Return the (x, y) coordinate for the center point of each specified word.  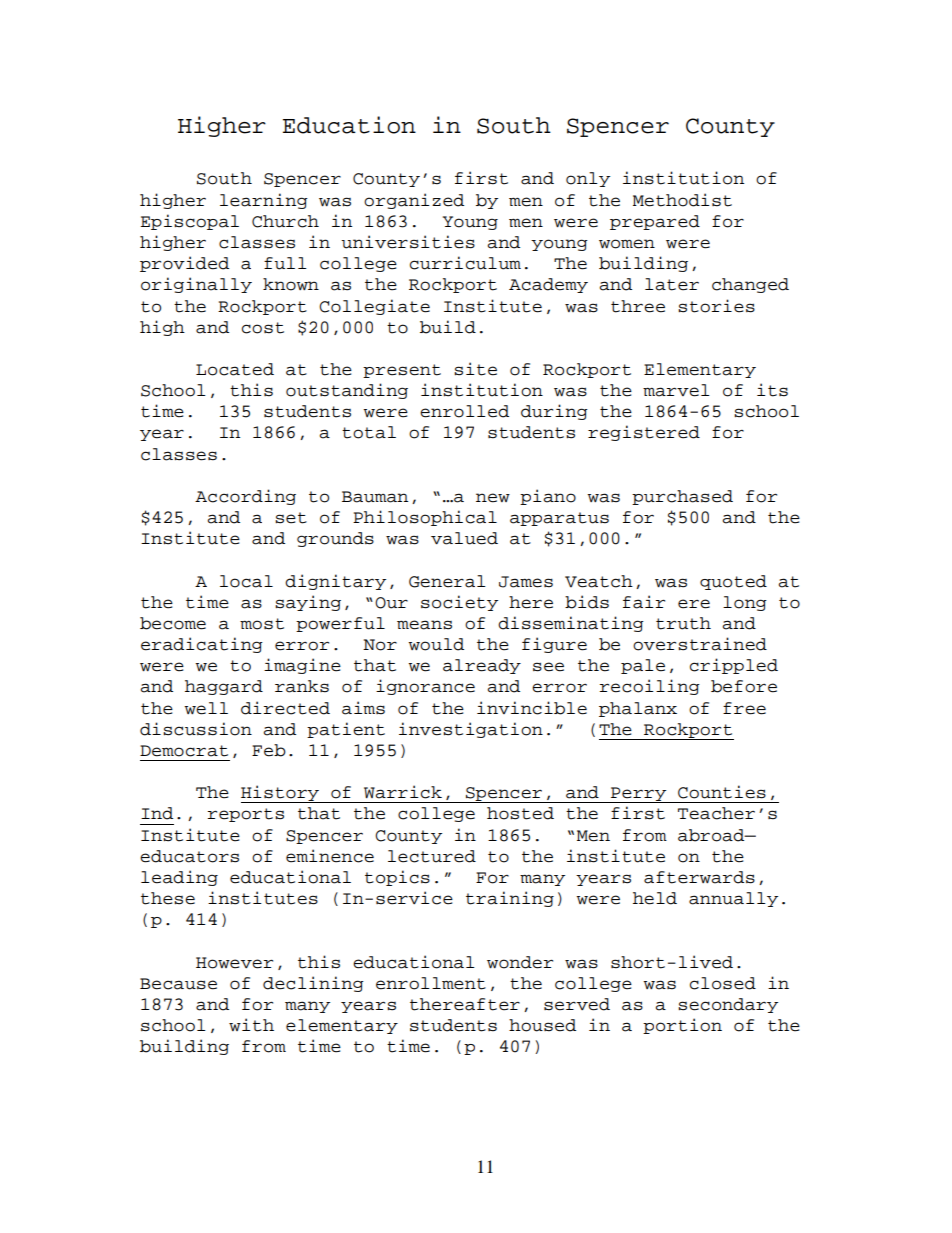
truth (683, 623)
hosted (520, 813)
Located (235, 369)
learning (264, 201)
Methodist (682, 200)
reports (246, 815)
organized (414, 201)
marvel (676, 390)
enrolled (464, 411)
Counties (722, 792)
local (246, 581)
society (459, 603)
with (251, 1025)
